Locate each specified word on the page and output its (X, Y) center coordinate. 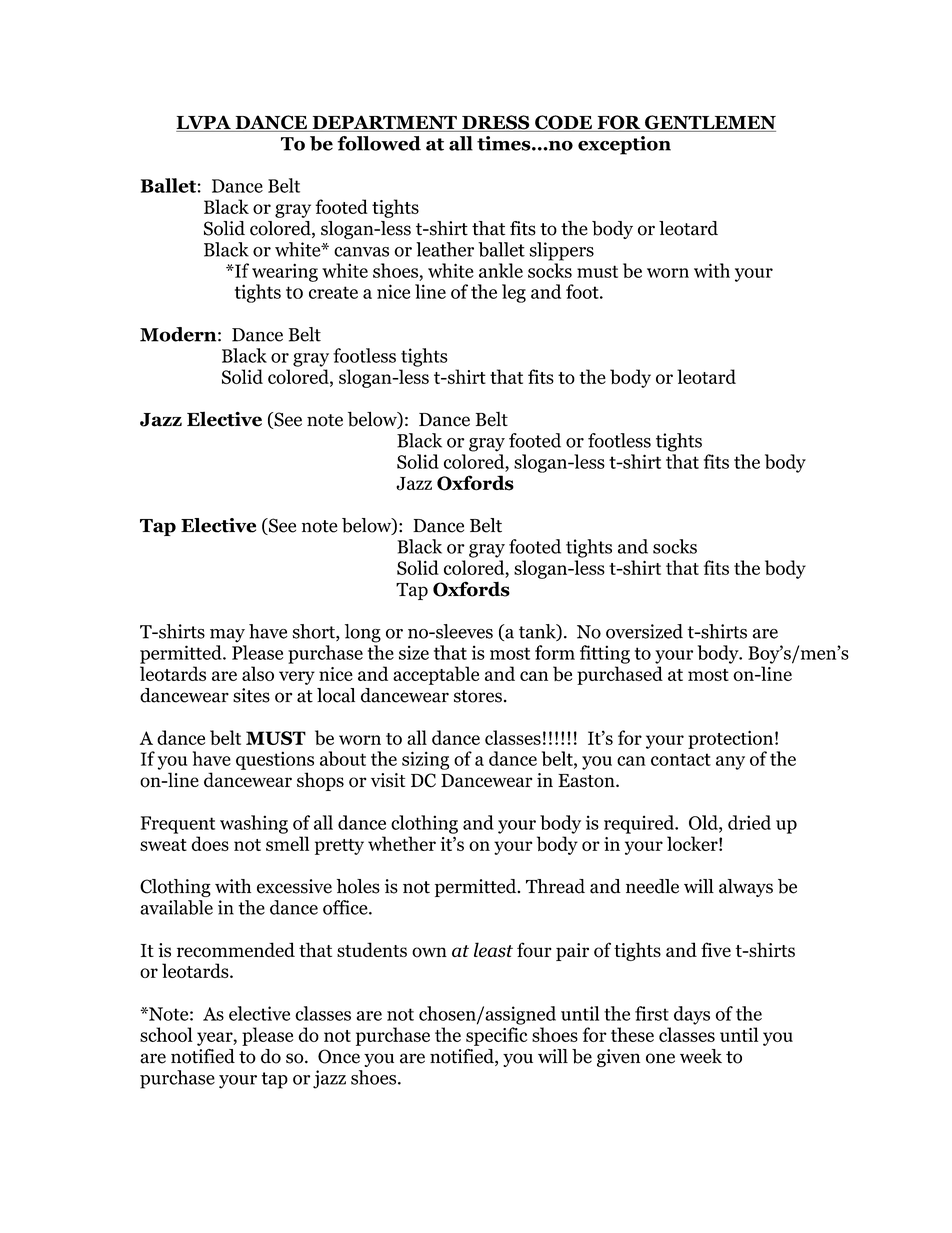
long (363, 633)
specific (496, 1036)
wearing (285, 272)
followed (379, 143)
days (692, 1015)
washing (254, 824)
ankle (501, 270)
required (640, 824)
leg (514, 293)
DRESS (496, 123)
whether (402, 843)
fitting (605, 654)
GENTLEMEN (709, 123)
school (166, 1034)
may (227, 636)
